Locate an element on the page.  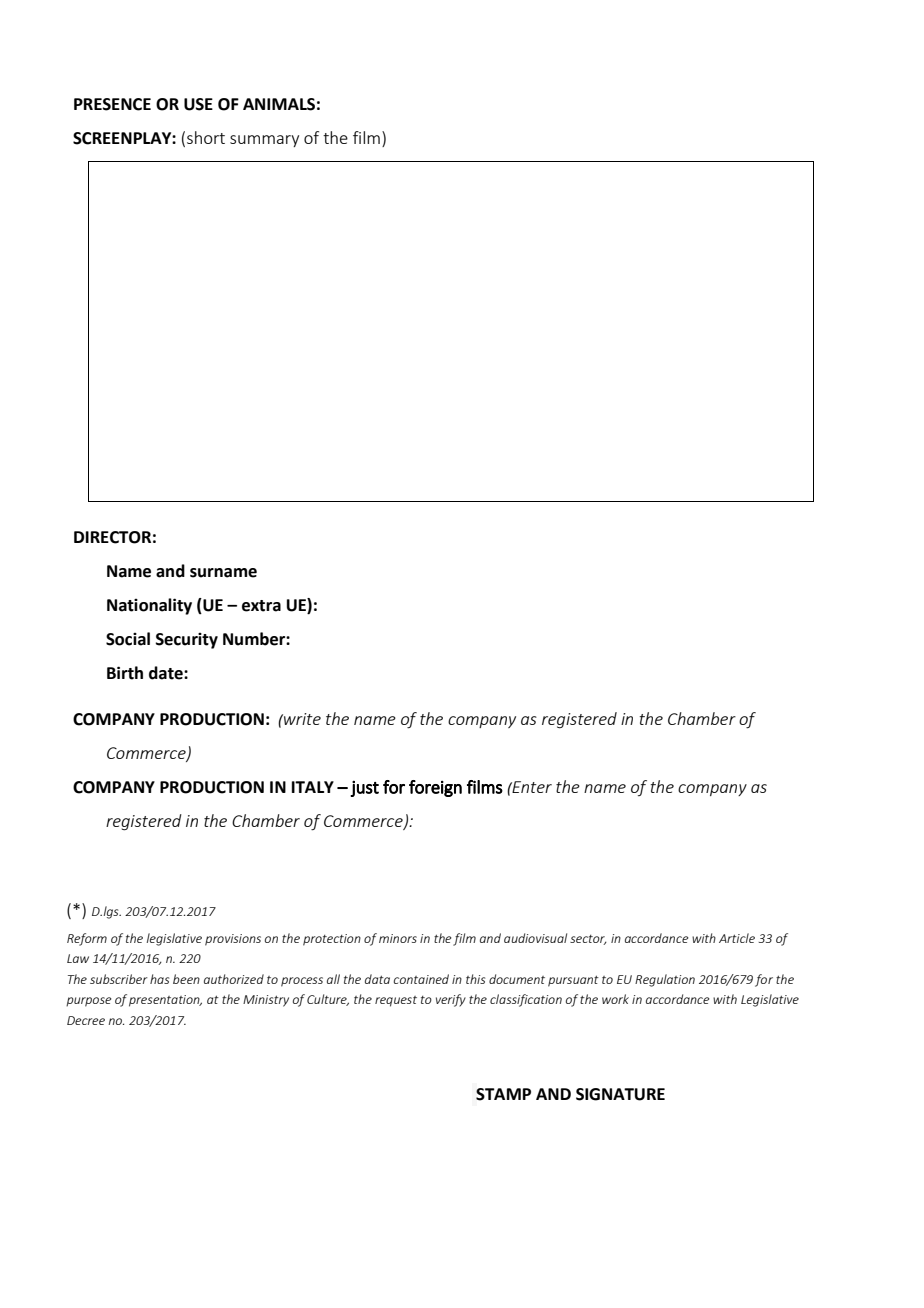
ITALY is located at coordinates (313, 787).
